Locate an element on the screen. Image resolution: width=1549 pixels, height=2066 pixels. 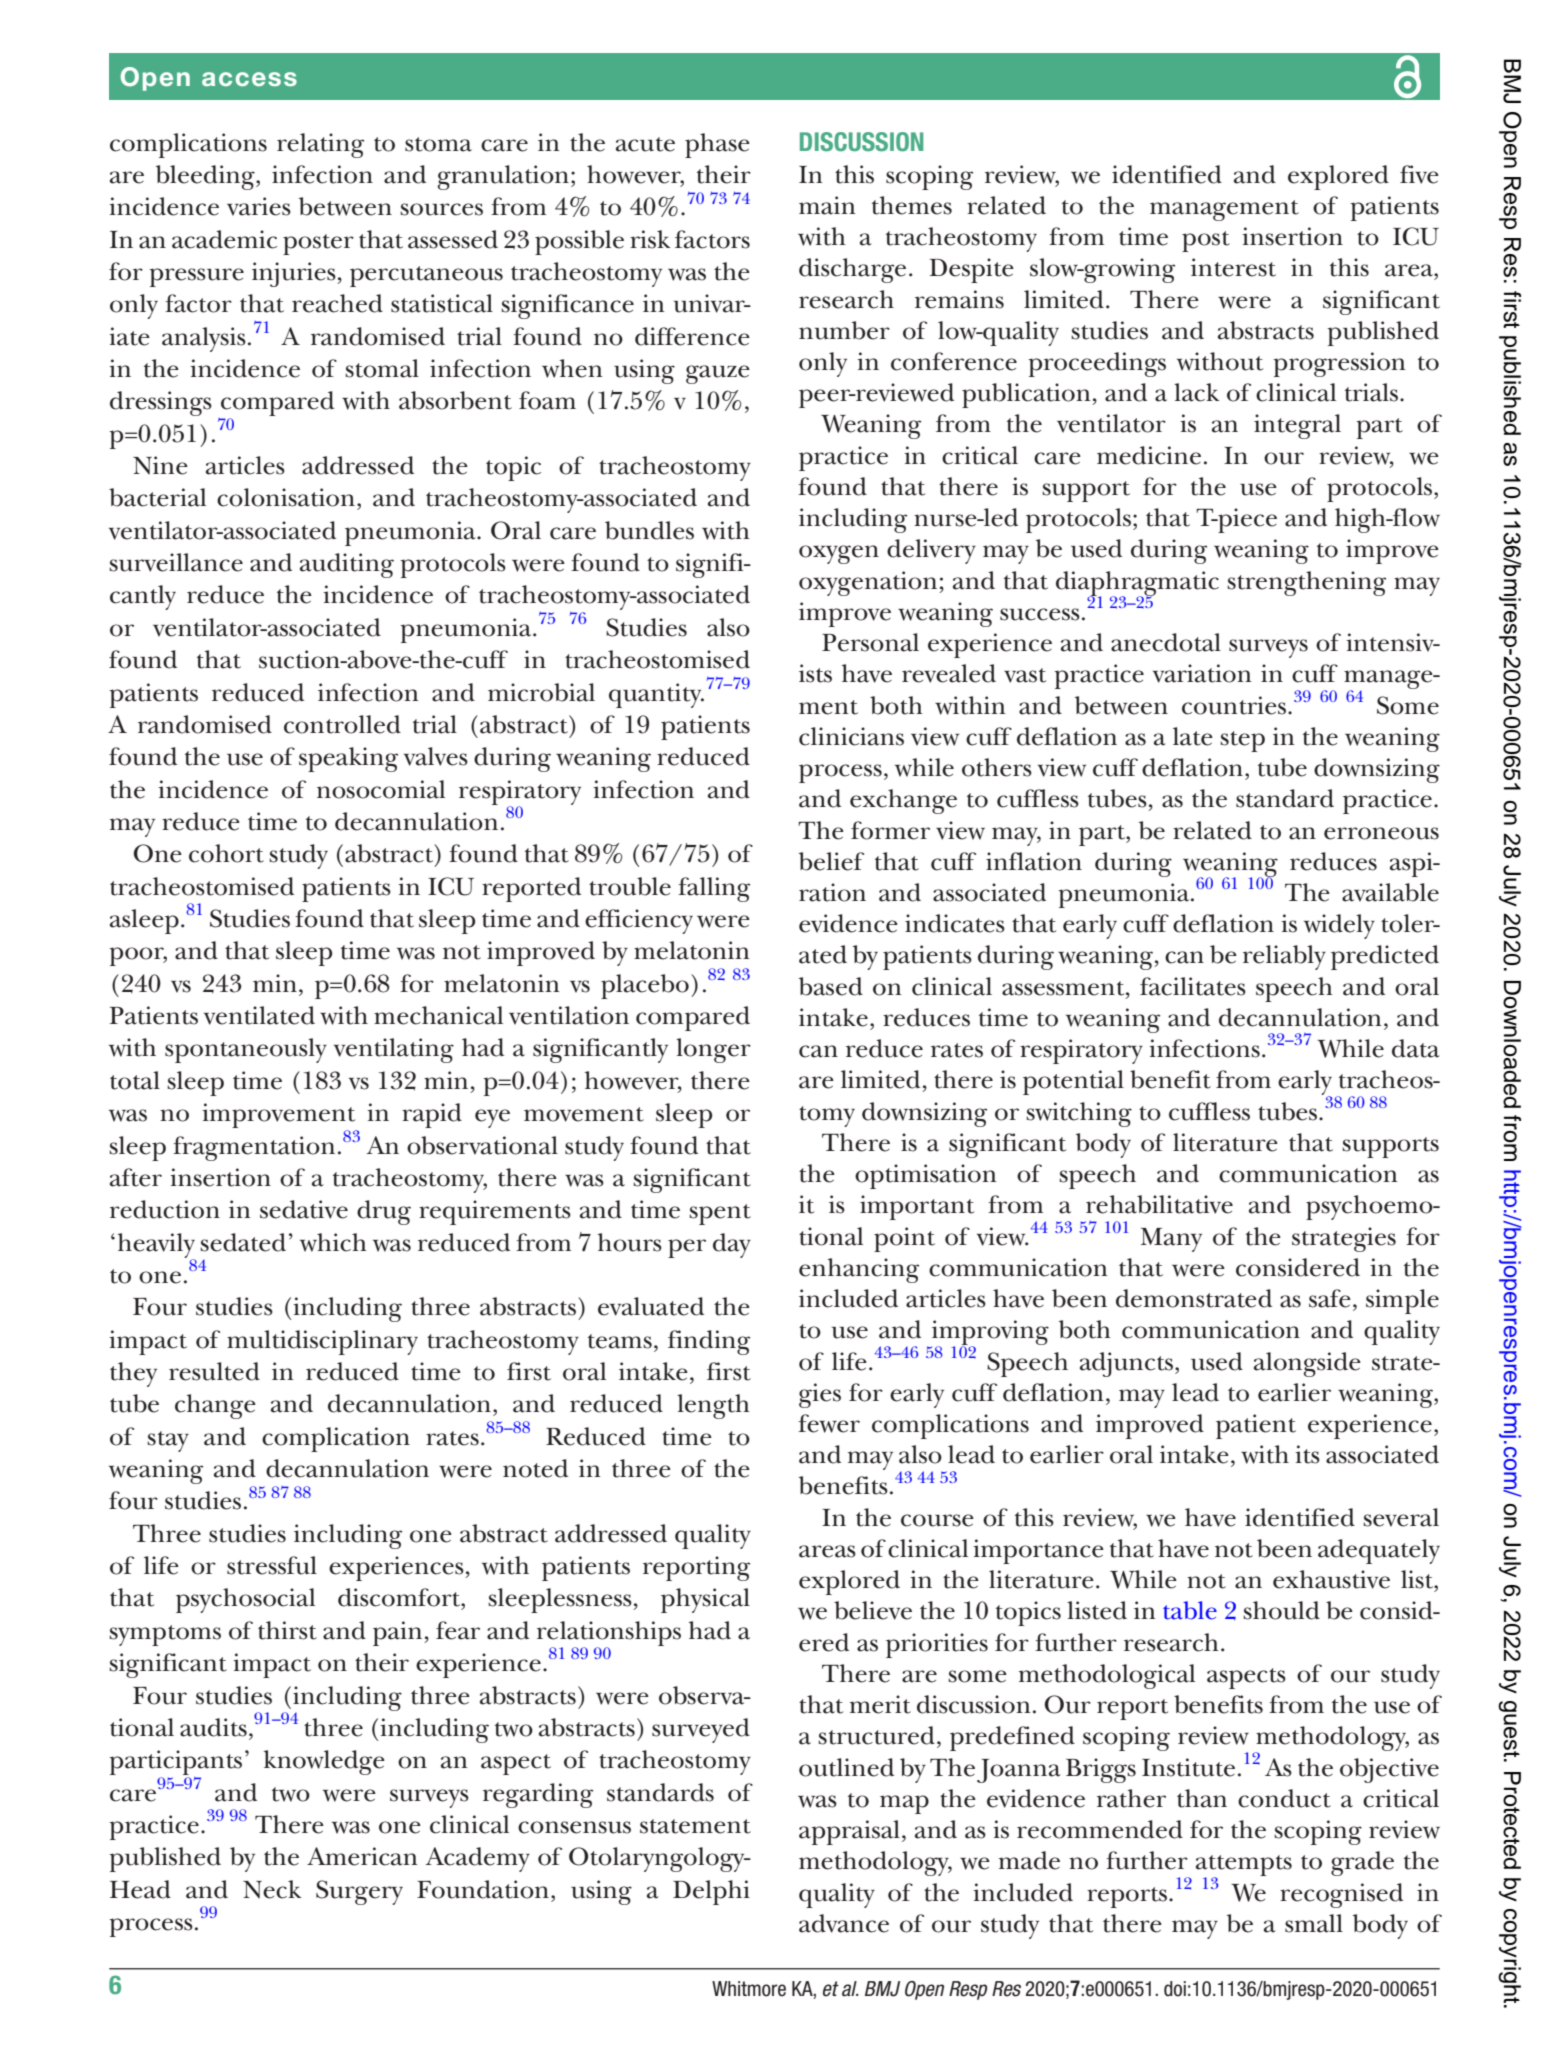
Neck is located at coordinates (272, 1889).
